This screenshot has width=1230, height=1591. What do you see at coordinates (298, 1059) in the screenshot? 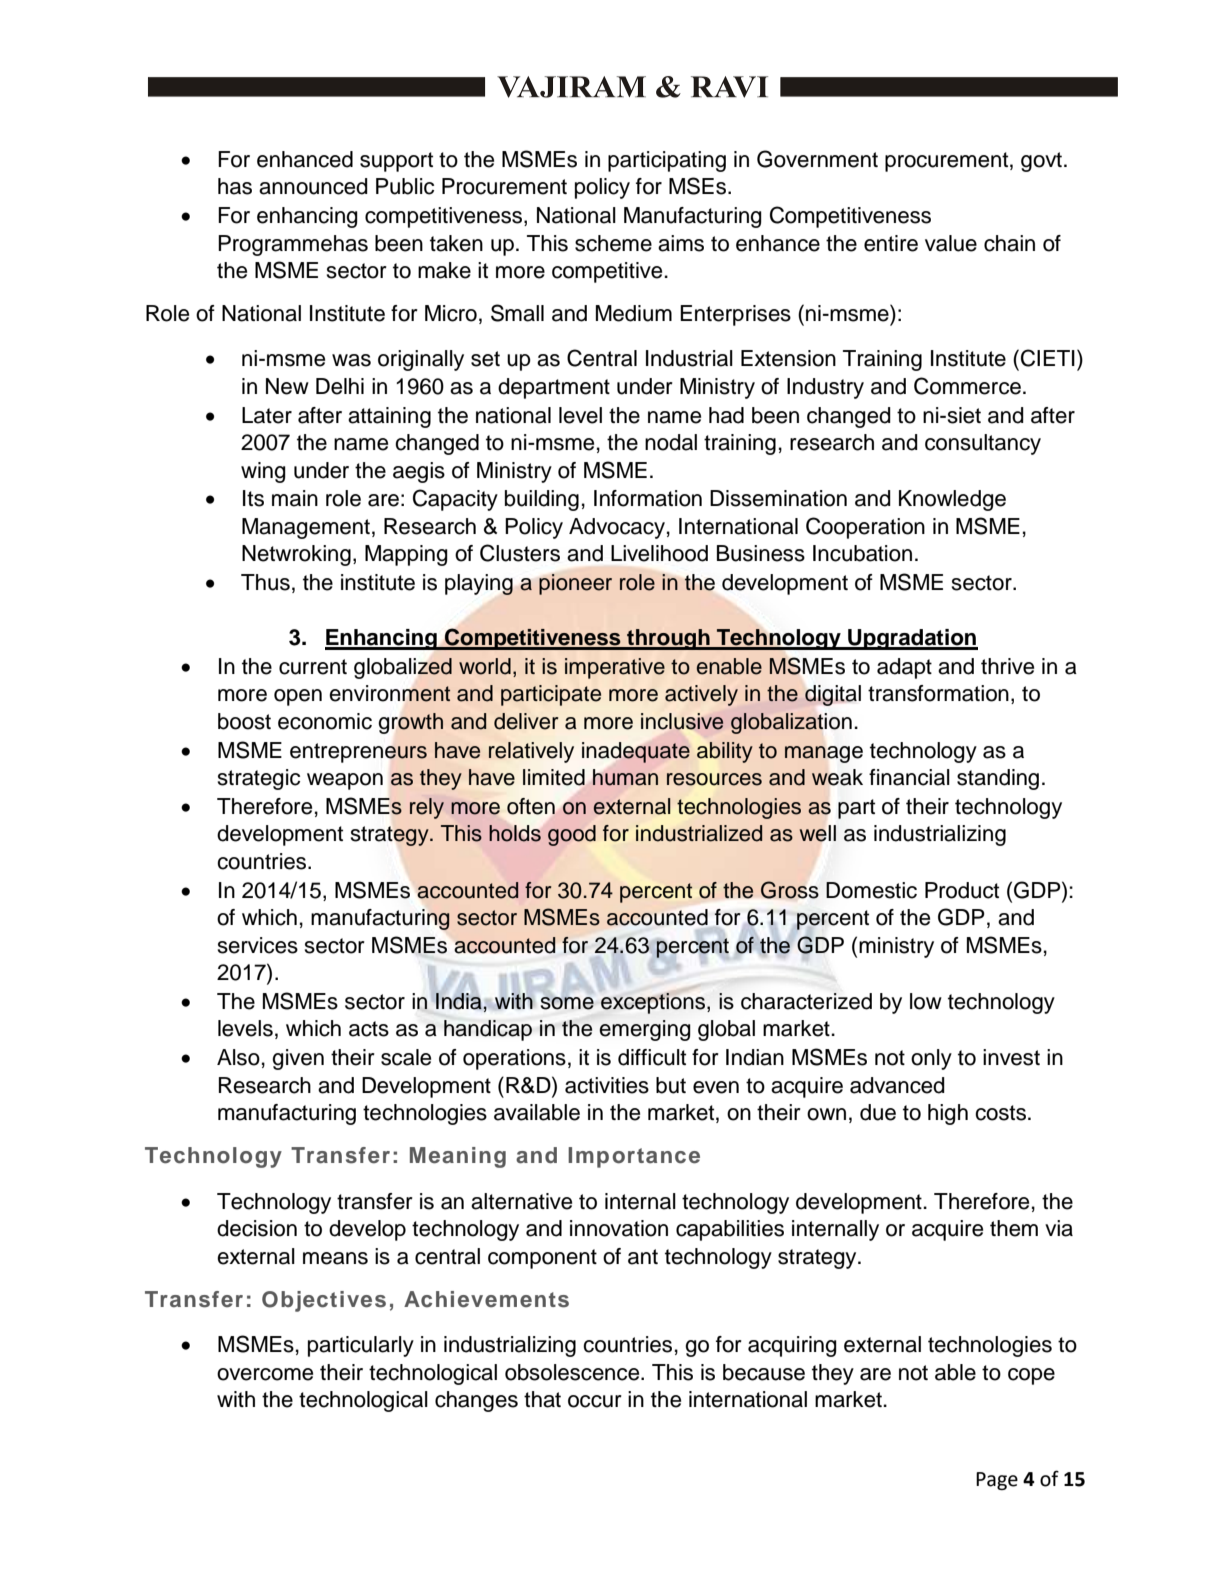
I see `given` at bounding box center [298, 1059].
